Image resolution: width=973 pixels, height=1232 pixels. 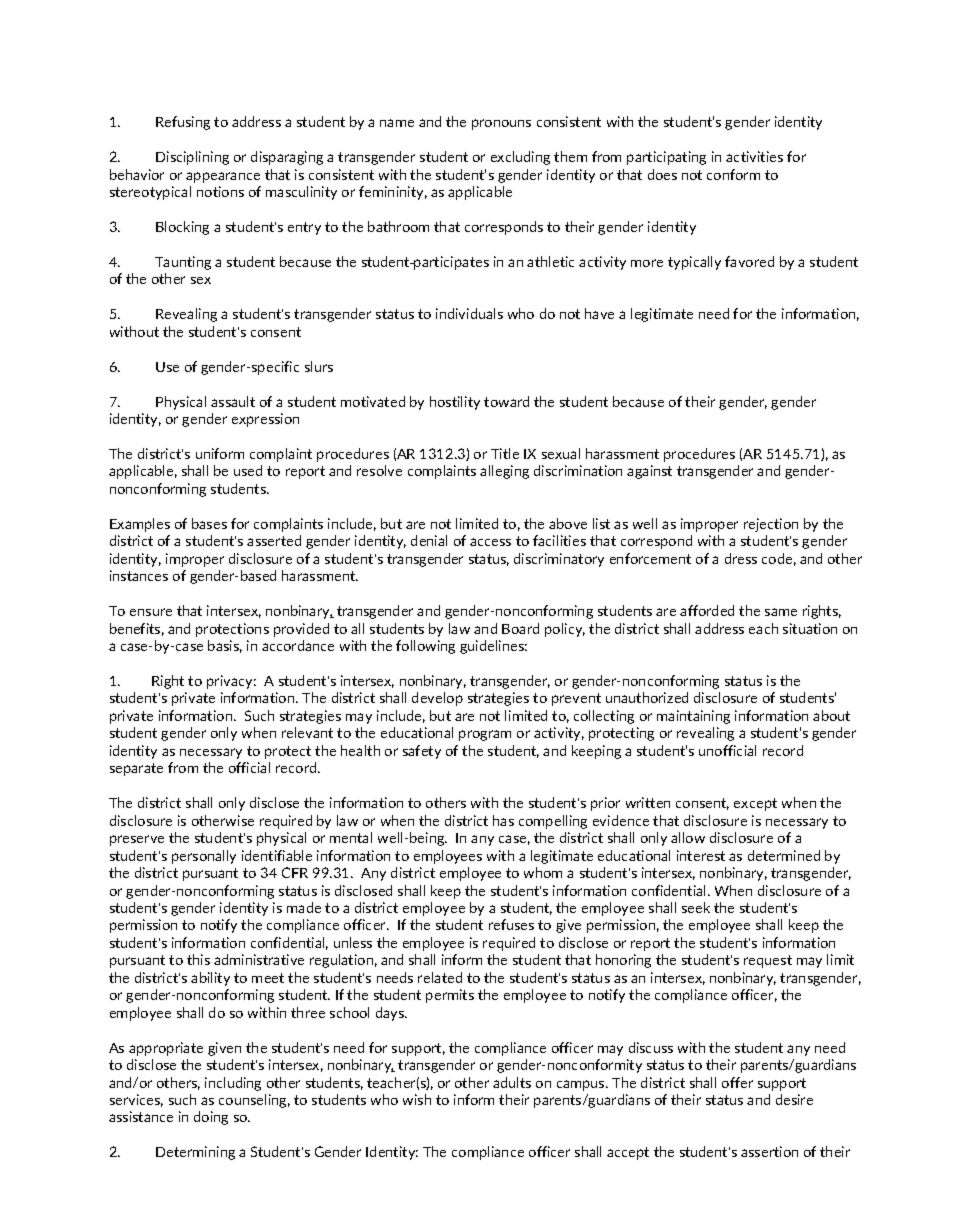 What do you see at coordinates (754, 156) in the document?
I see `activities` at bounding box center [754, 156].
